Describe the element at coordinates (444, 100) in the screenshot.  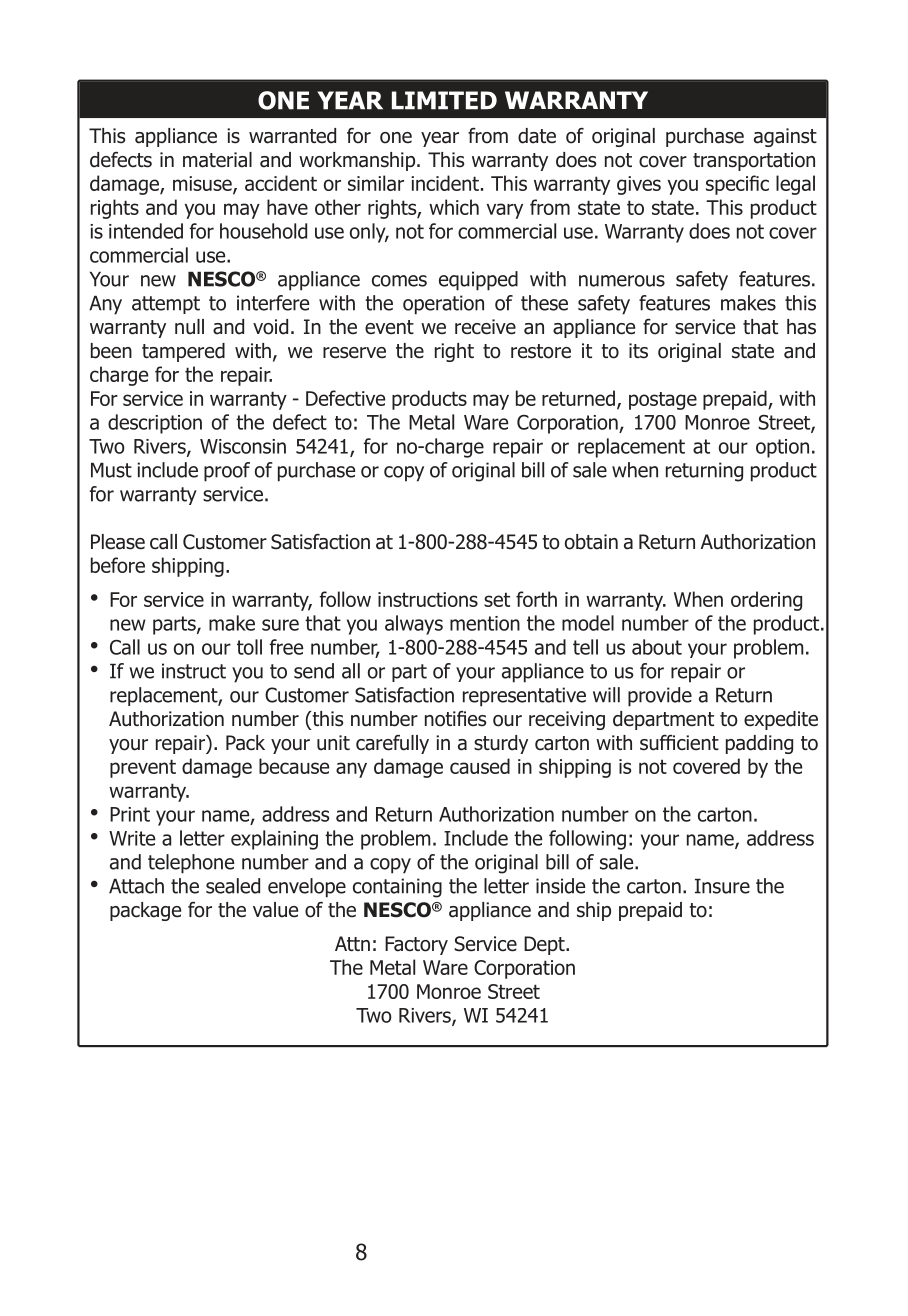
I see `LIMITED` at that location.
